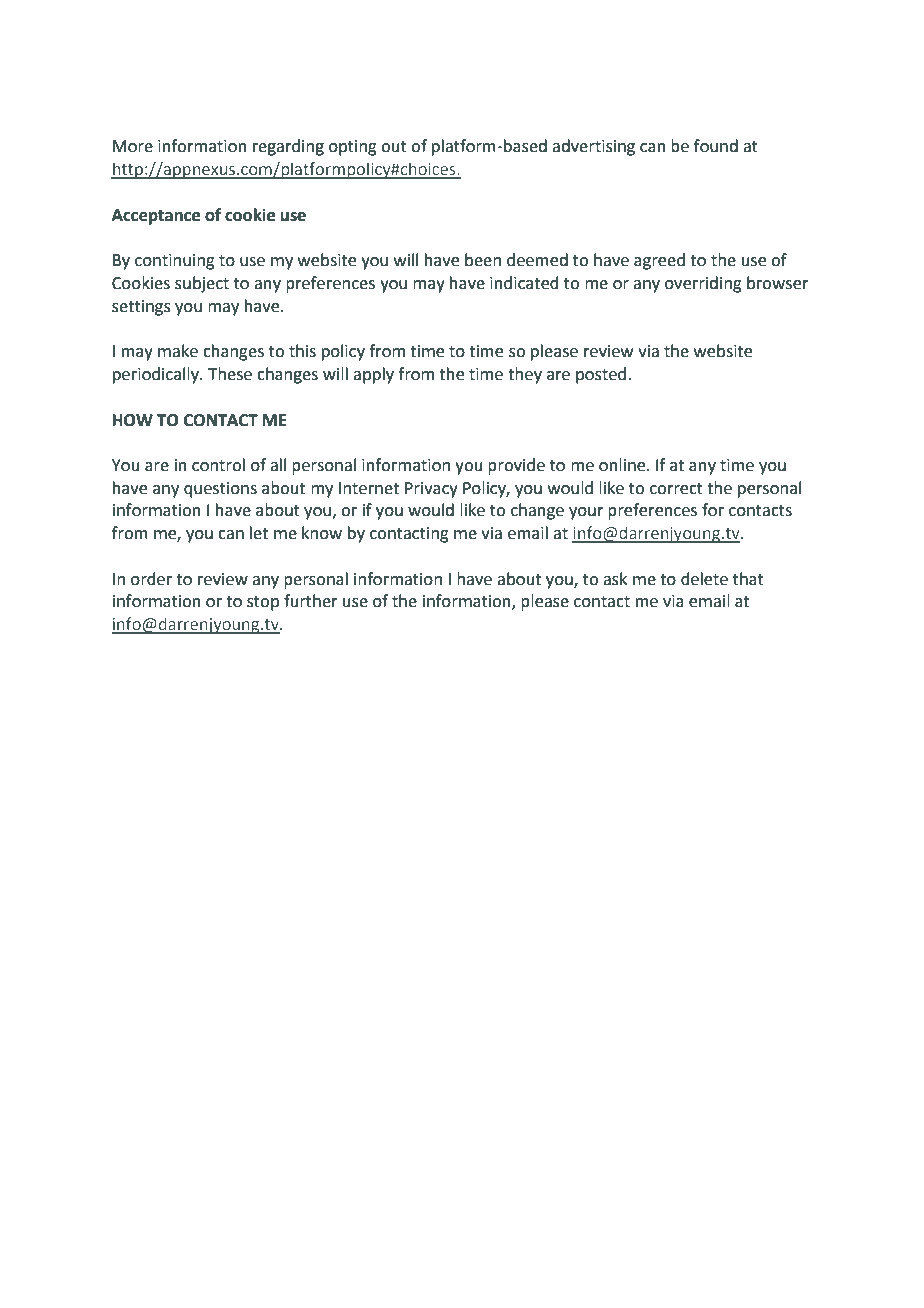  I want to click on control, so click(218, 465).
